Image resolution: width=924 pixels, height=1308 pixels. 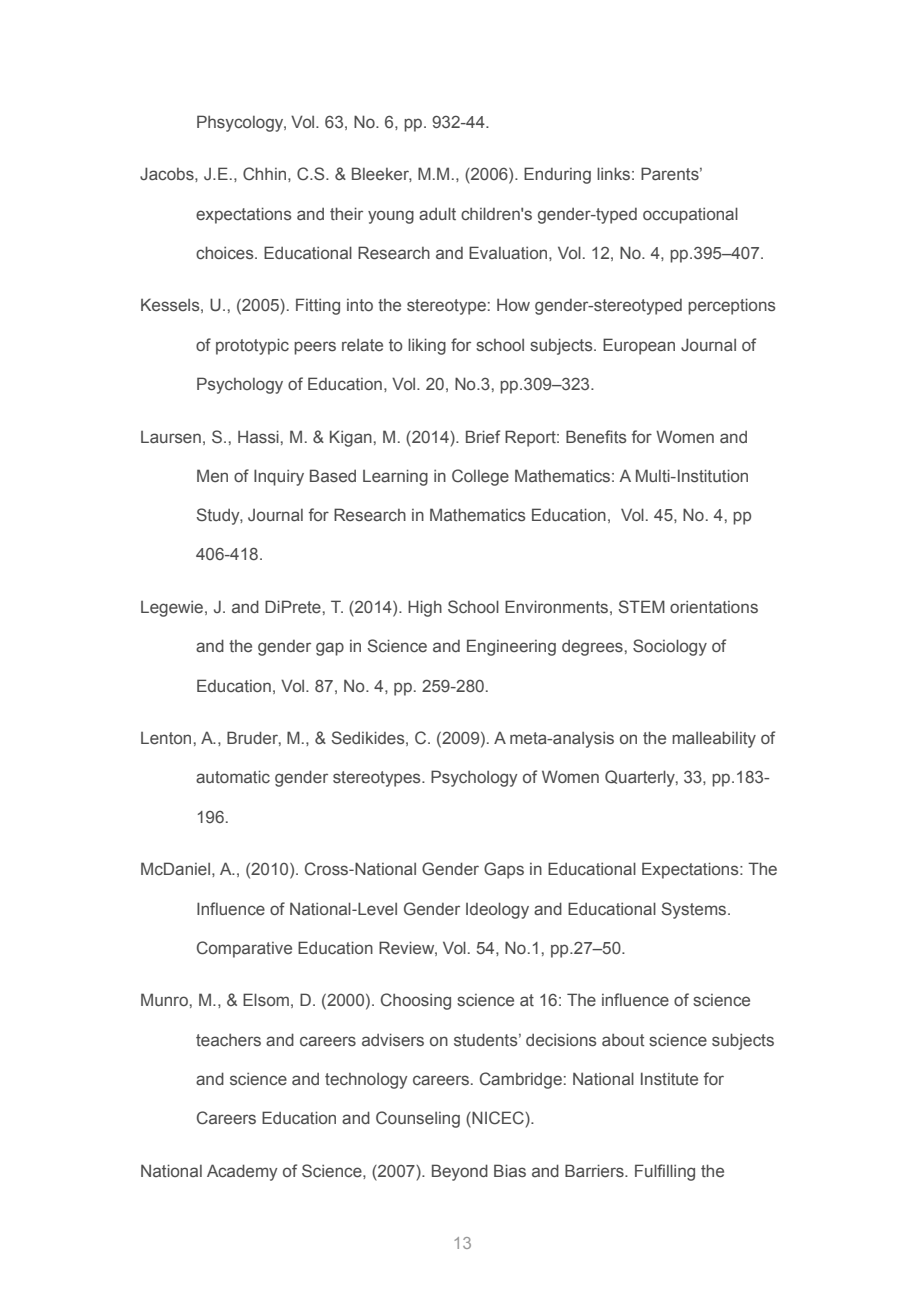 What do you see at coordinates (233, 777) in the image?
I see `automatic` at bounding box center [233, 777].
